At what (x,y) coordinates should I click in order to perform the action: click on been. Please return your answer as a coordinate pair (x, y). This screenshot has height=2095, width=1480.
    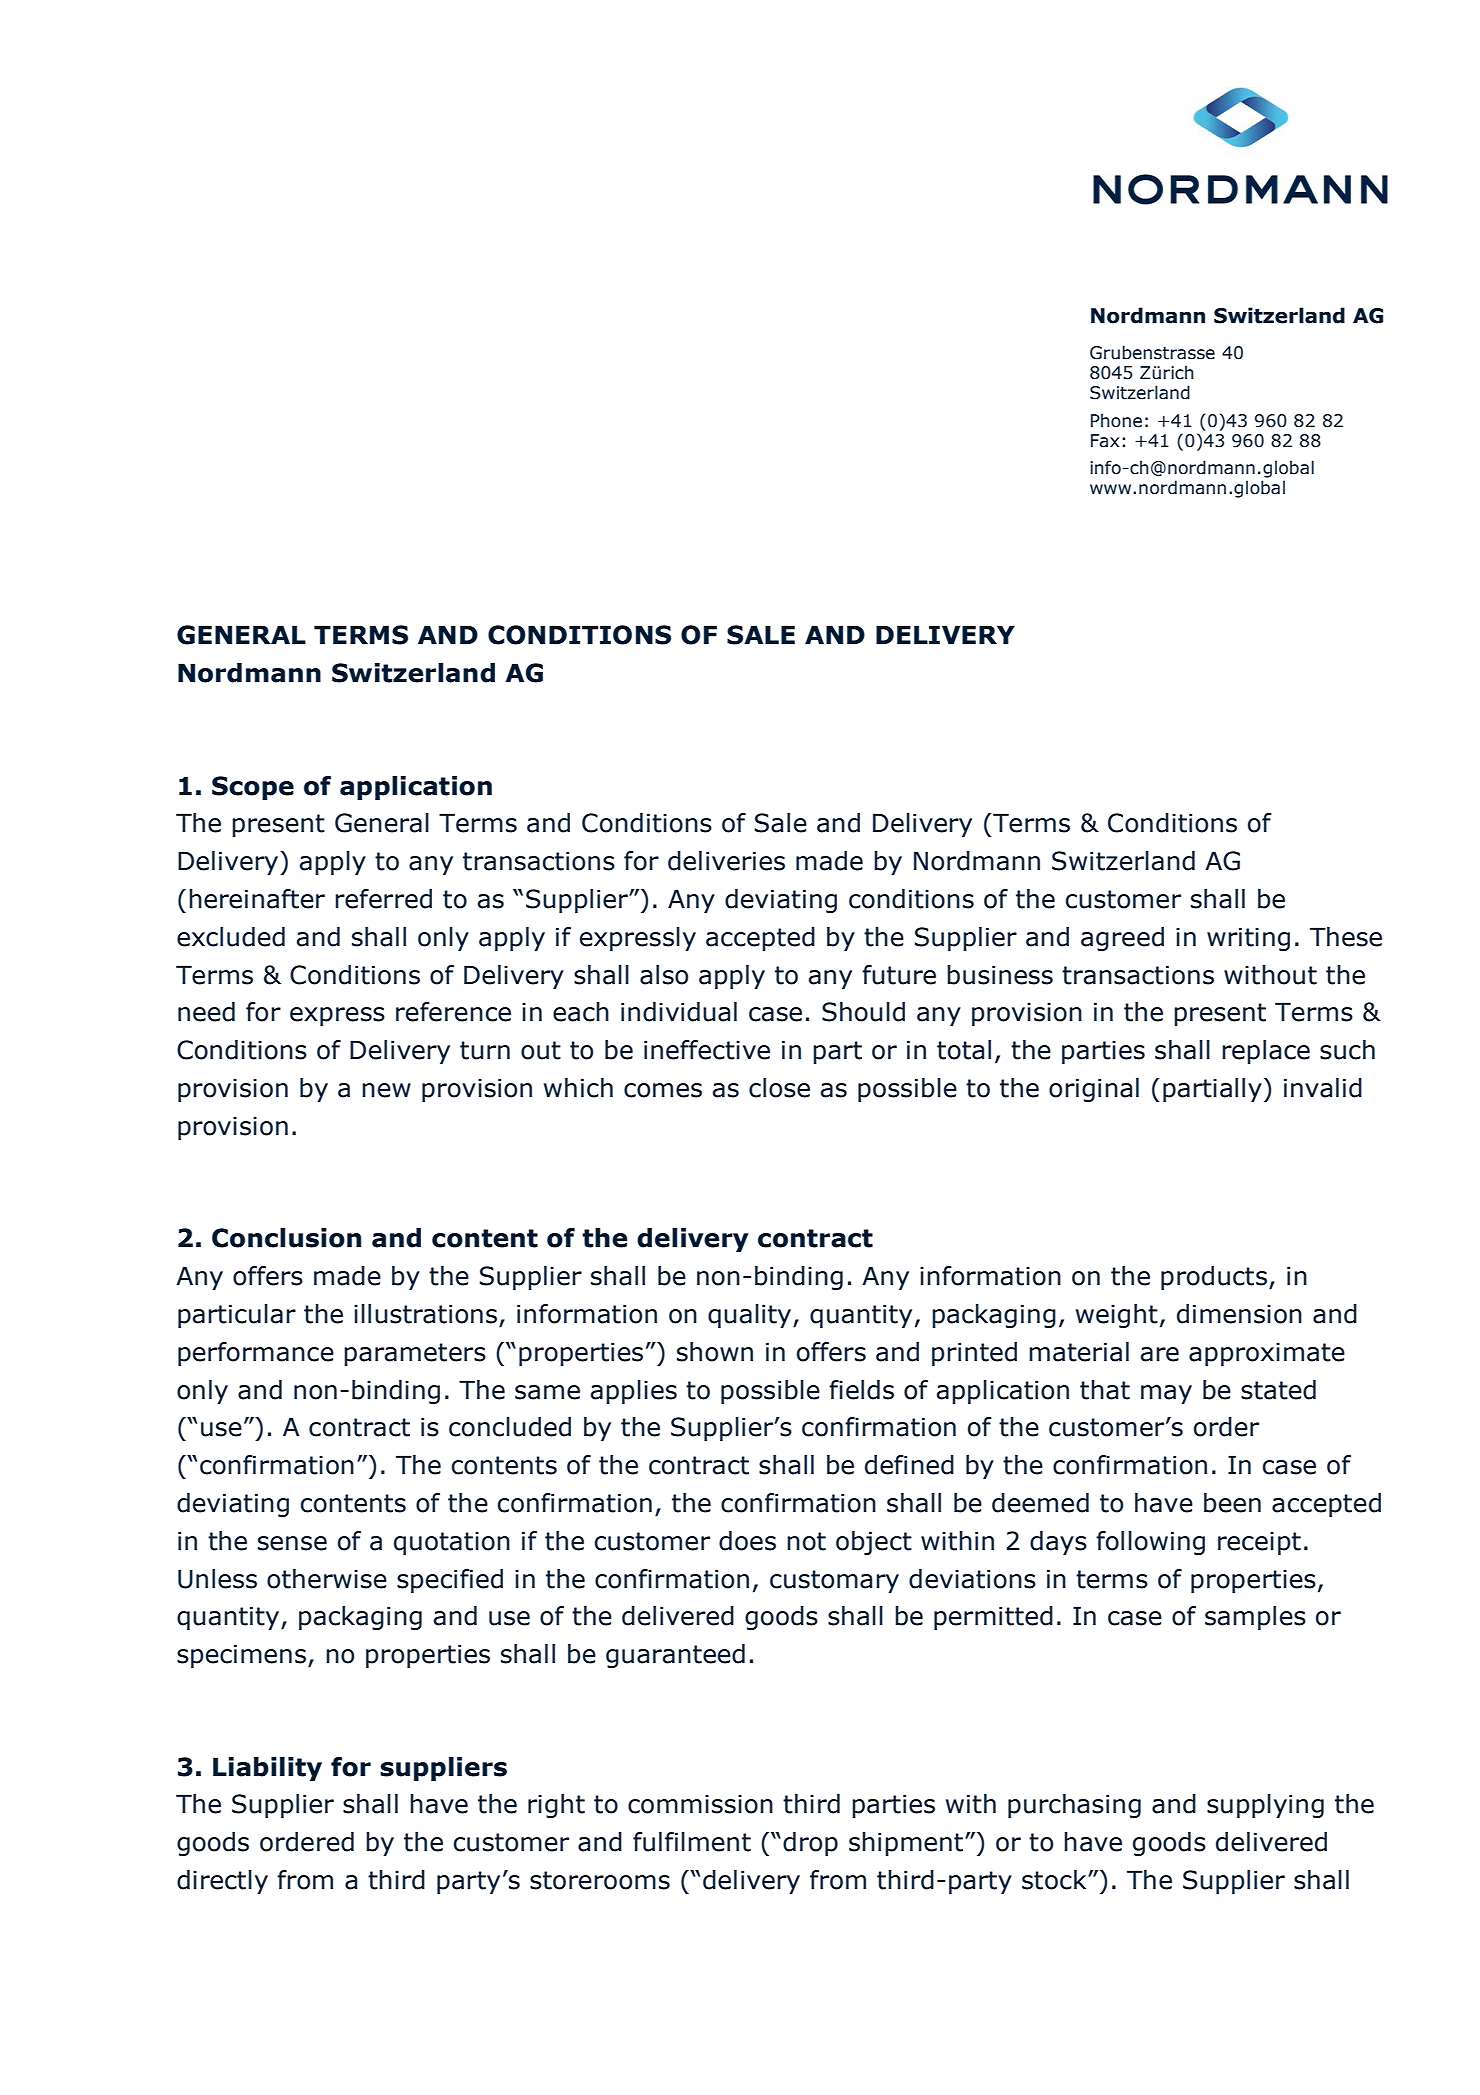
    Looking at the image, I should click on (1232, 1503).
